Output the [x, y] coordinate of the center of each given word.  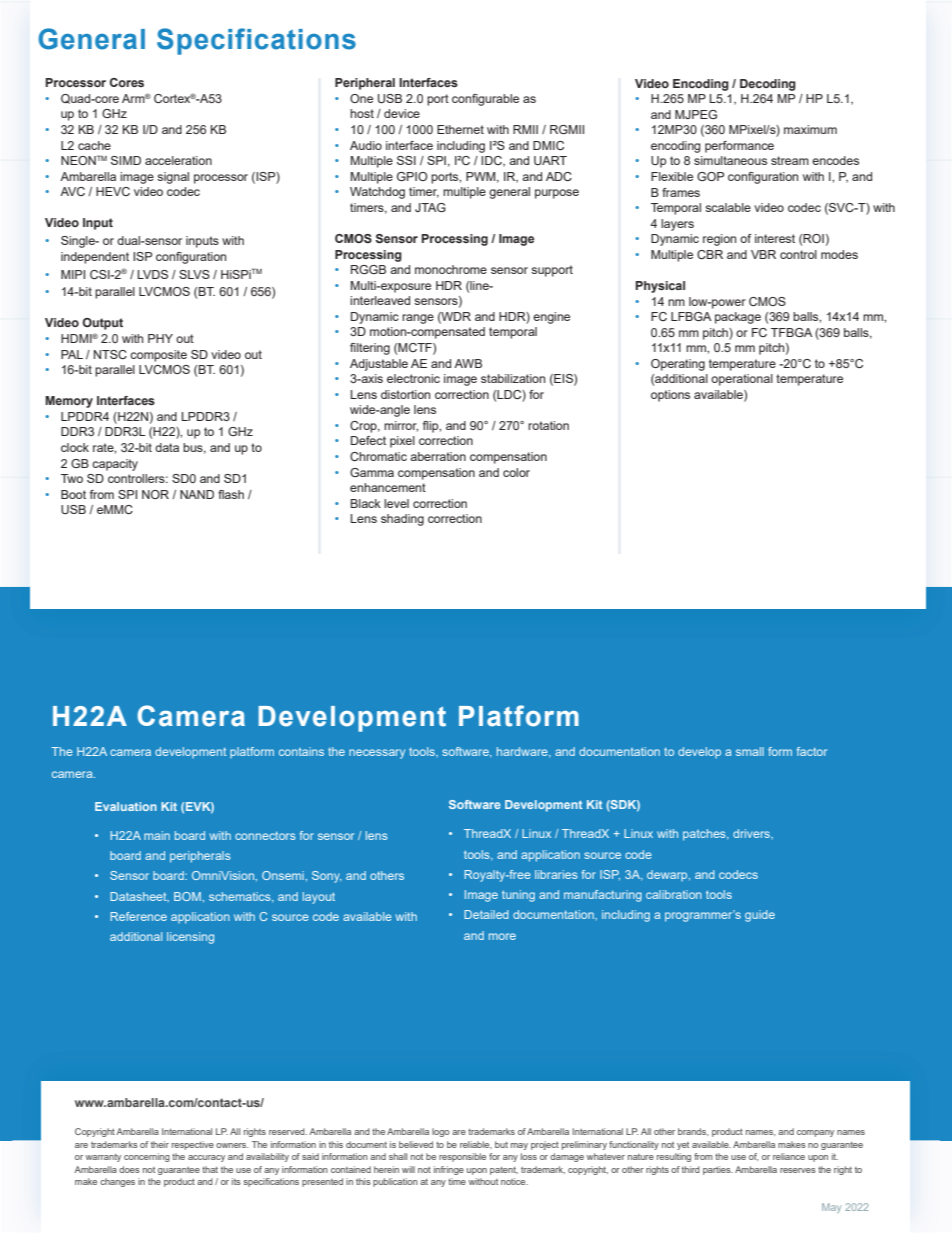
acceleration [178, 160]
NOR [155, 494]
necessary [377, 754]
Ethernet [460, 129]
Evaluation [126, 806]
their [160, 1144]
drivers [752, 833]
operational [742, 380]
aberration [438, 456]
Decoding [768, 85]
